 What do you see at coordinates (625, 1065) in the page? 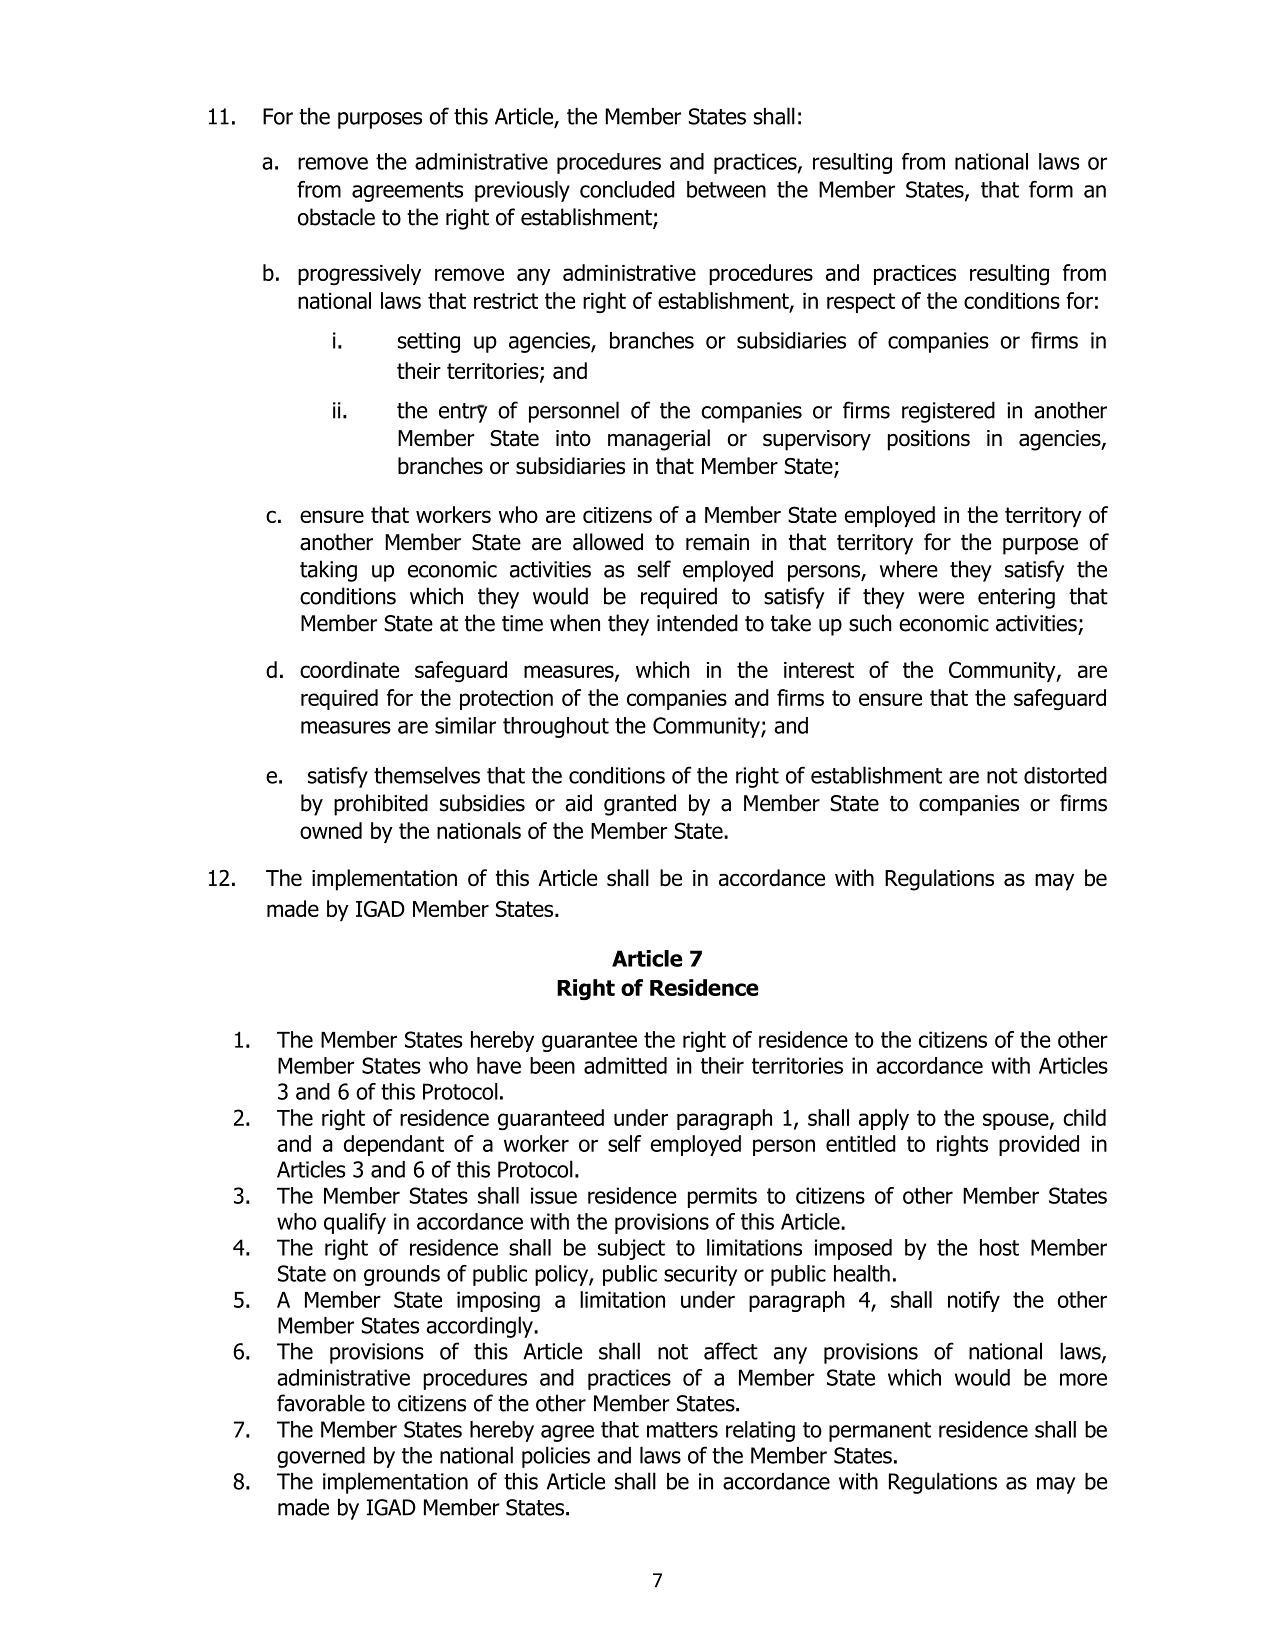
I see `admitted` at bounding box center [625, 1065].
